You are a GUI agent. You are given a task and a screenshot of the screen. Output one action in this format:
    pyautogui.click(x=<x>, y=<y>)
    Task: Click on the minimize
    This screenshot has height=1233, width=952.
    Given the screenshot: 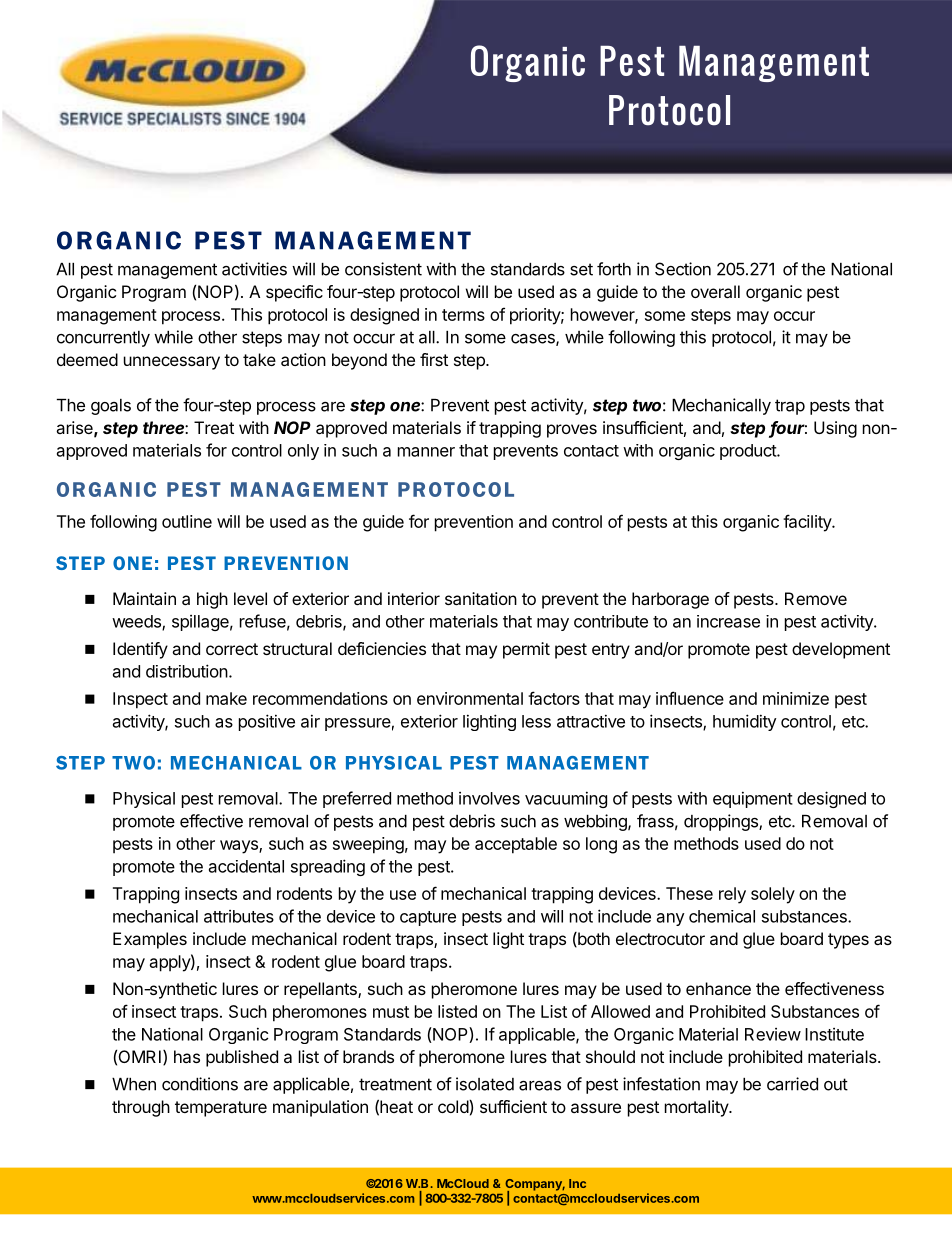 What is the action you would take?
    pyautogui.click(x=796, y=698)
